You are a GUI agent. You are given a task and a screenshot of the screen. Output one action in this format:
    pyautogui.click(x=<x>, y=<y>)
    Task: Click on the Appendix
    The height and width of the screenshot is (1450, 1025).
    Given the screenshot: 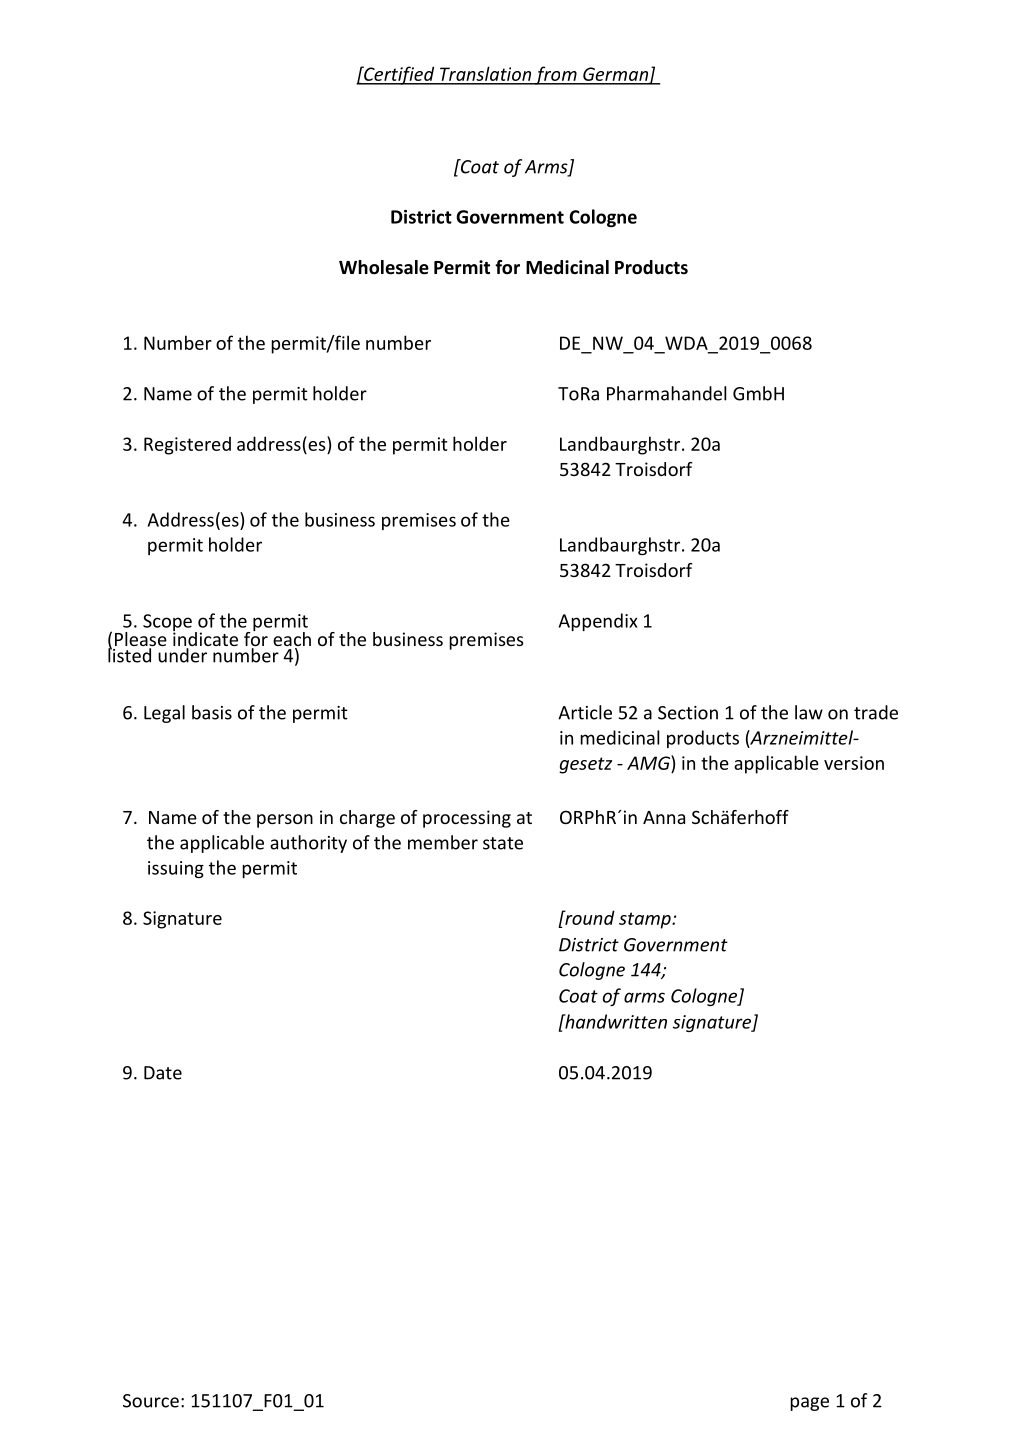 What is the action you would take?
    pyautogui.click(x=598, y=622)
